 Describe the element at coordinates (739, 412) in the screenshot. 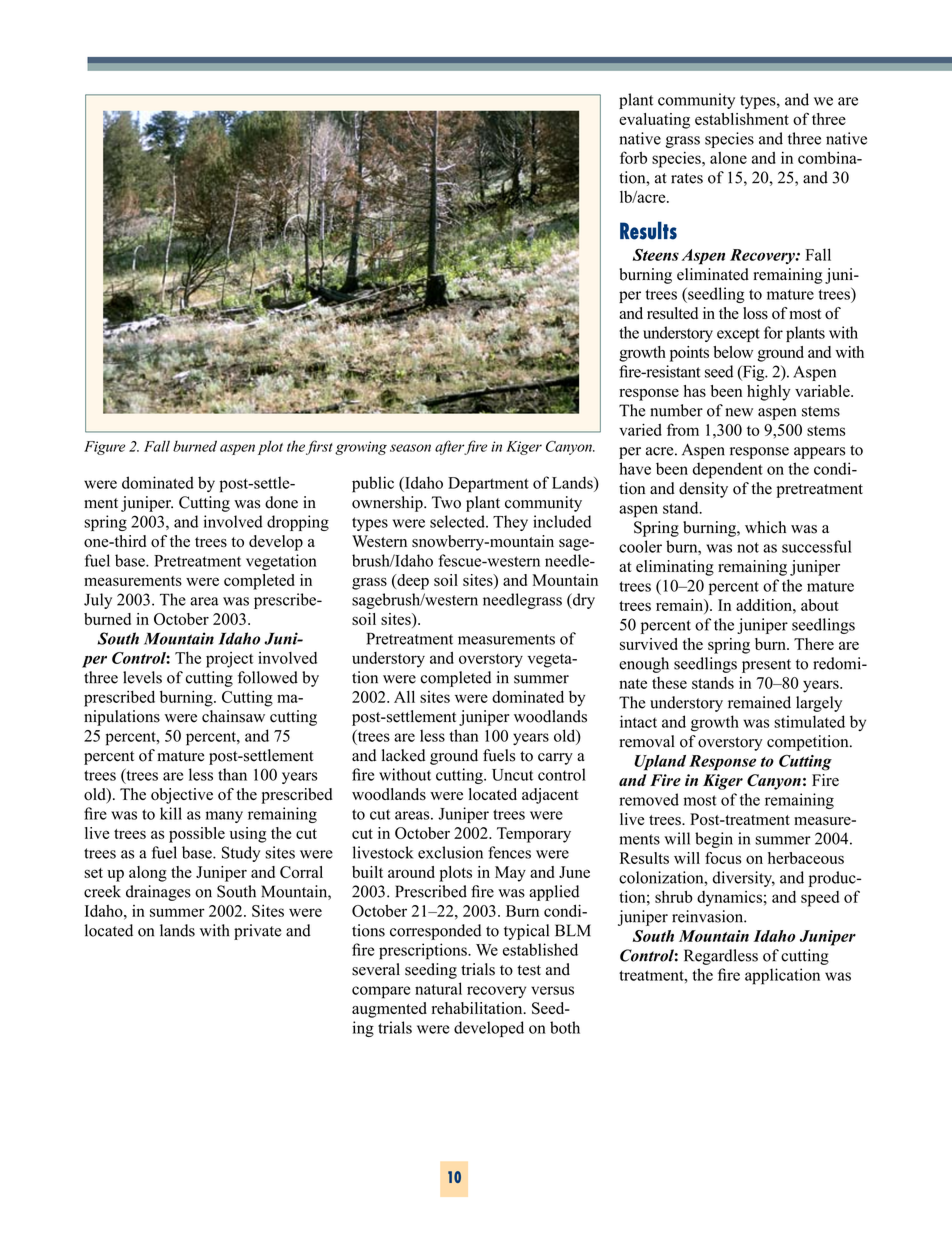

I see `new` at that location.
